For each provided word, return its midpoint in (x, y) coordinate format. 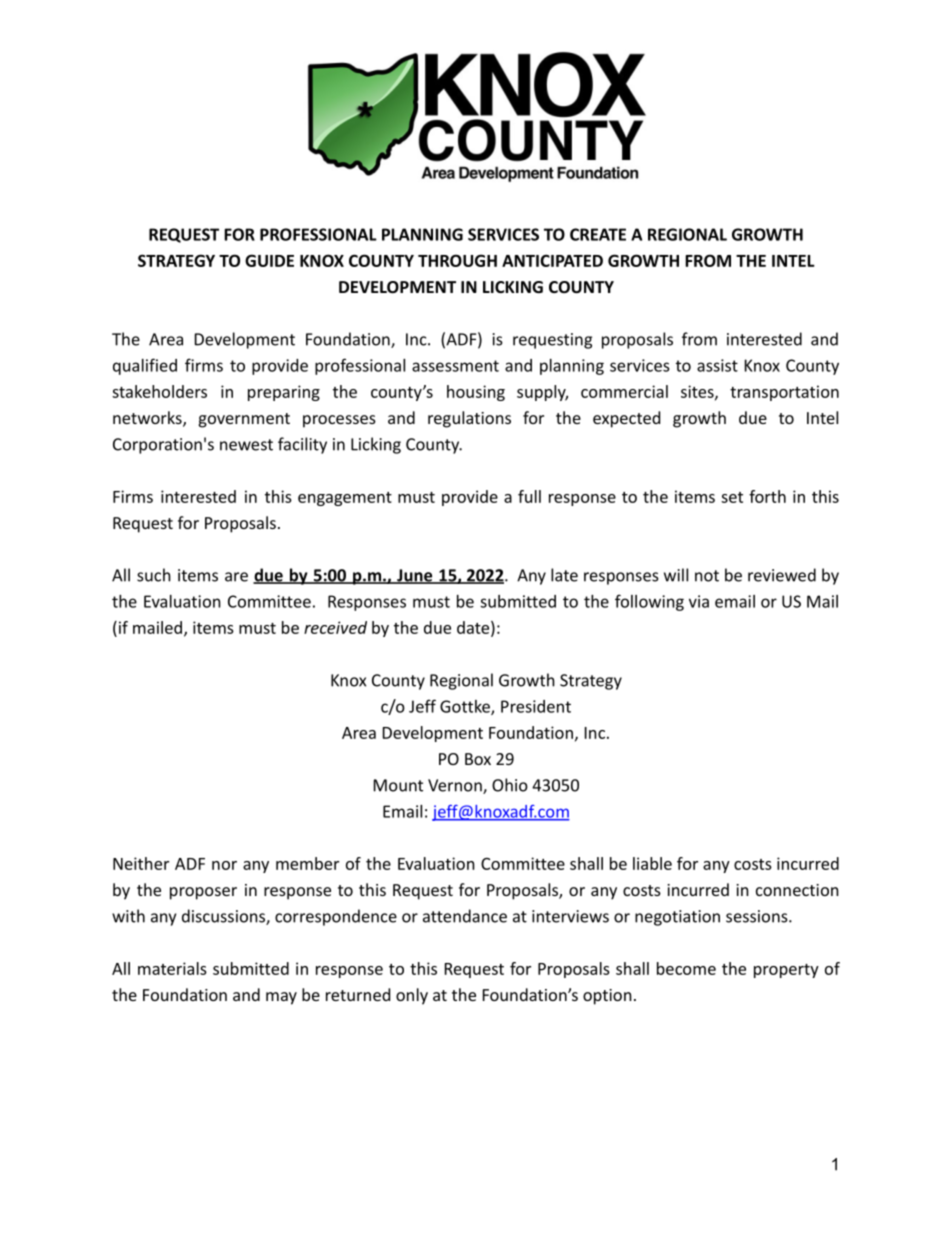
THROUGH (457, 260)
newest (246, 445)
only (412, 996)
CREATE (598, 234)
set (732, 497)
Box (478, 759)
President (536, 706)
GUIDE (269, 260)
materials (172, 968)
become (686, 968)
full (529, 496)
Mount (398, 785)
